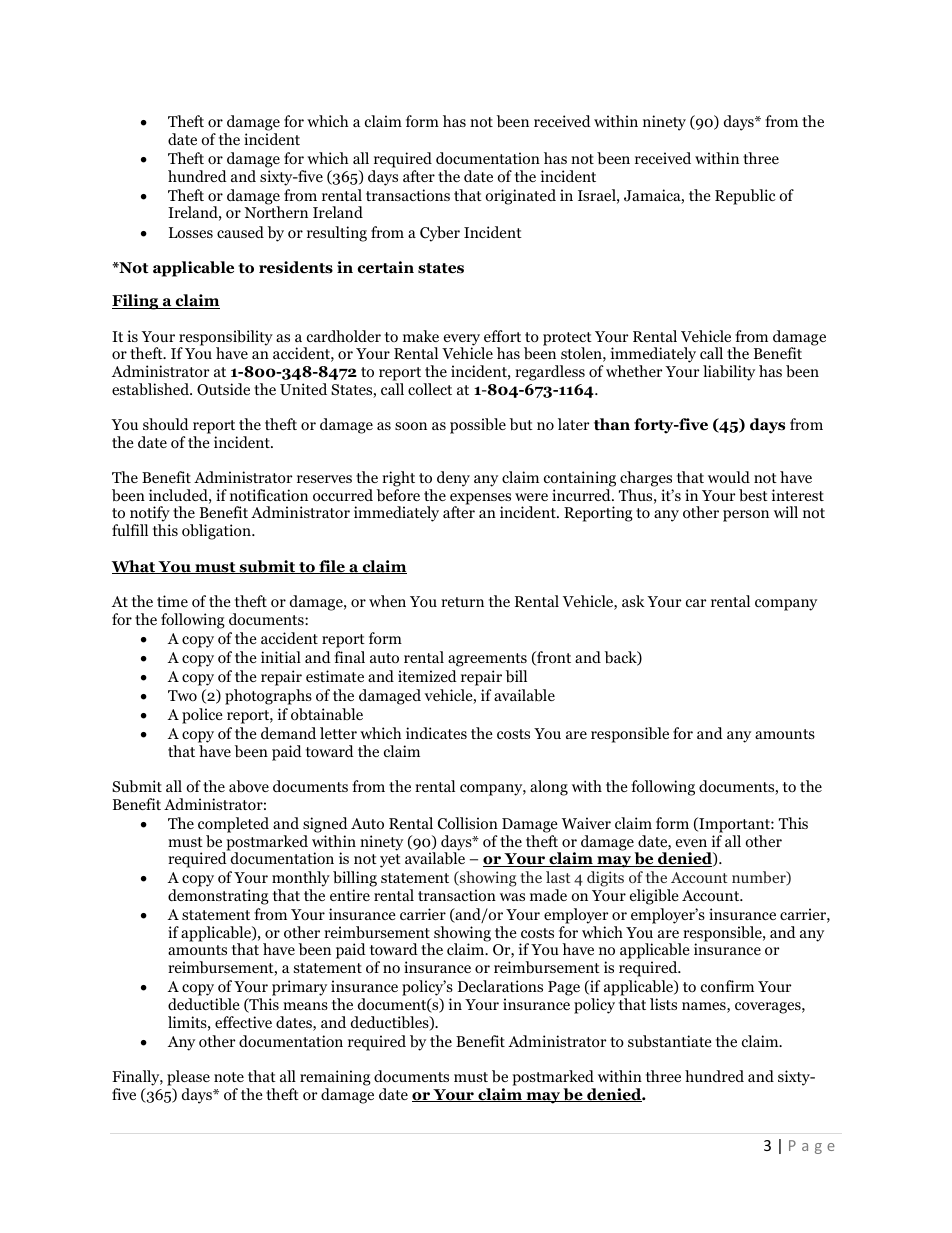 The height and width of the screenshot is (1233, 952). What do you see at coordinates (172, 601) in the screenshot?
I see `time` at bounding box center [172, 601].
